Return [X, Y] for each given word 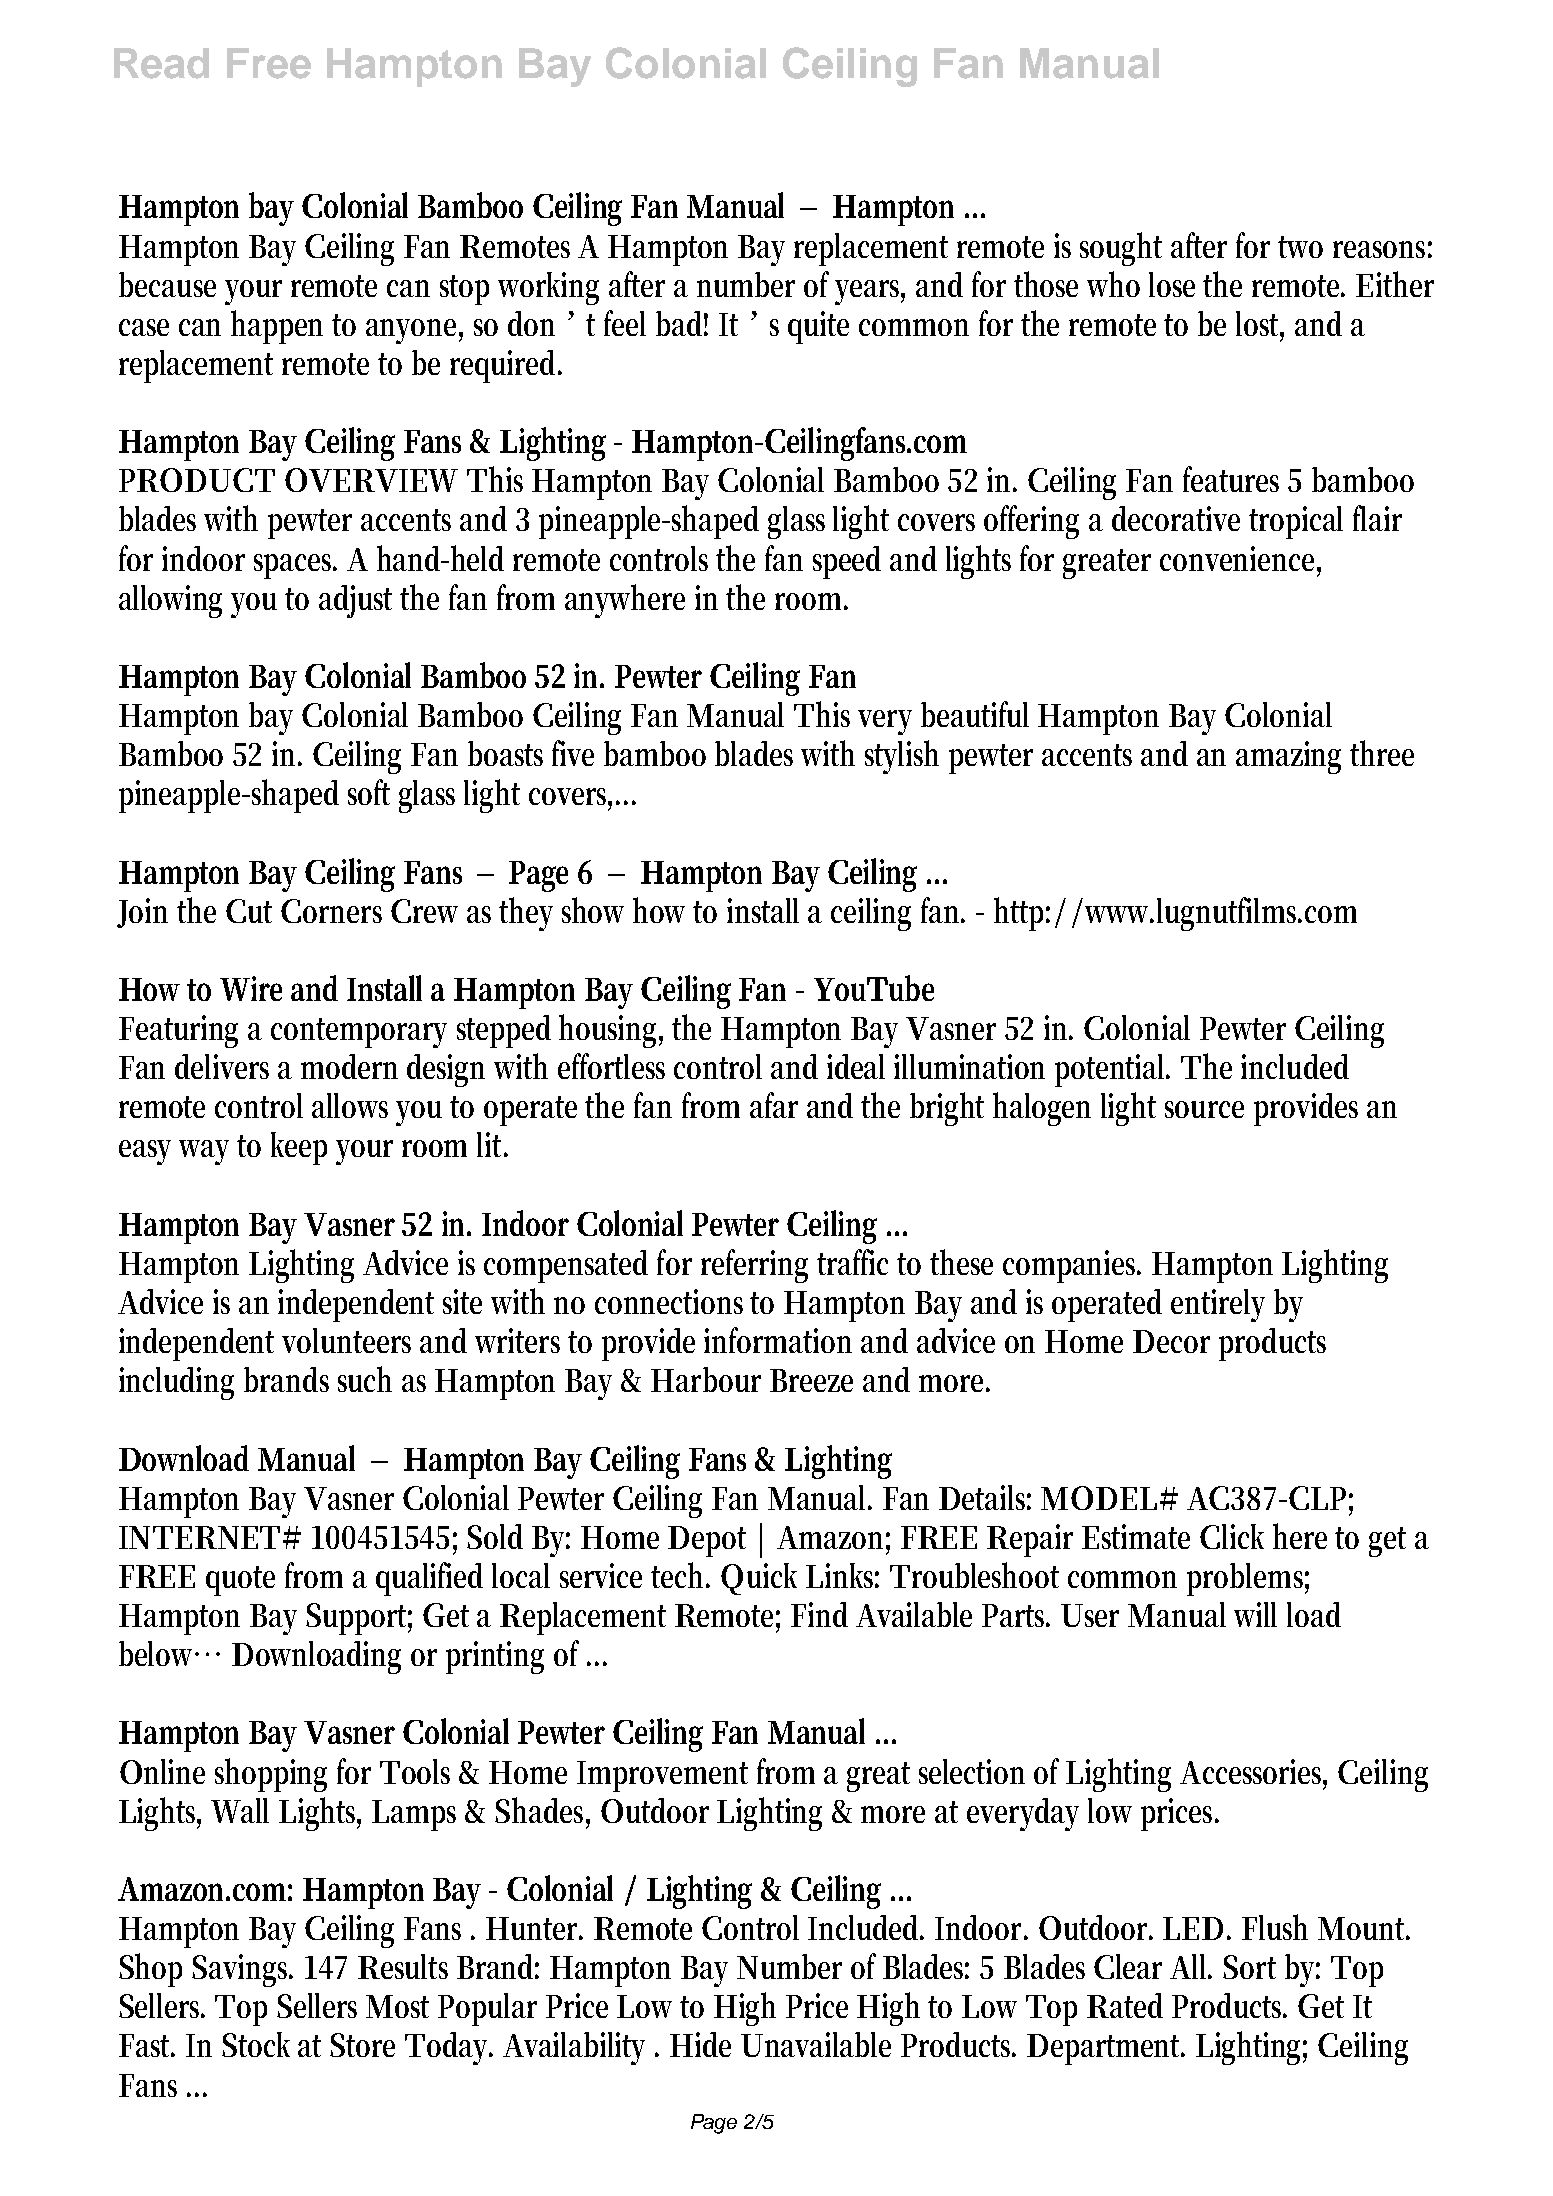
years [870, 292]
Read [161, 63]
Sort [1249, 1967]
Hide [700, 2044]
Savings [242, 1970]
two [1300, 247]
